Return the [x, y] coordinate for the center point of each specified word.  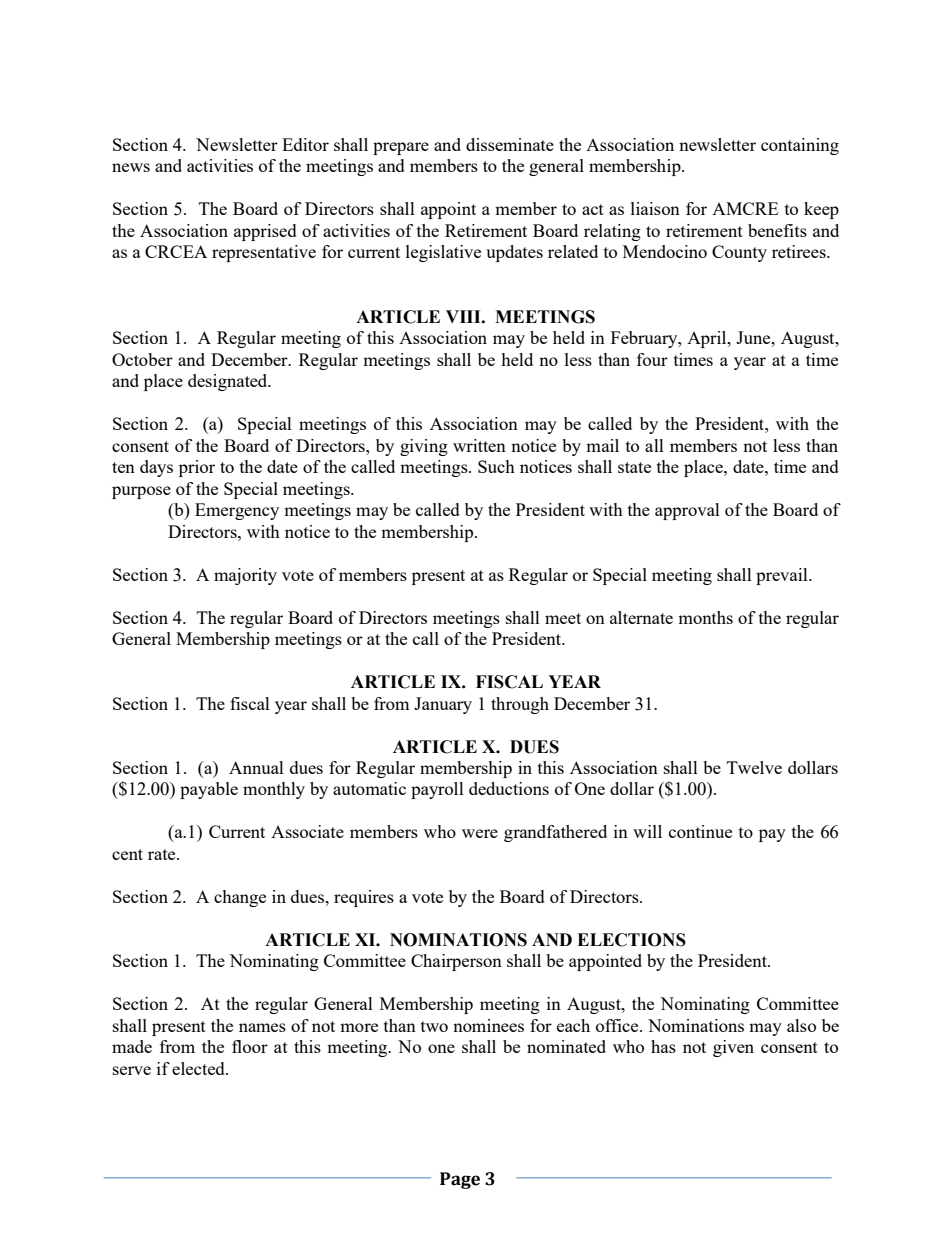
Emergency [237, 511]
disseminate [510, 144]
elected [199, 1068]
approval [687, 511]
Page [460, 1180]
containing [800, 146]
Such [496, 466]
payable [209, 790]
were [480, 833]
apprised [265, 232]
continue [700, 831]
